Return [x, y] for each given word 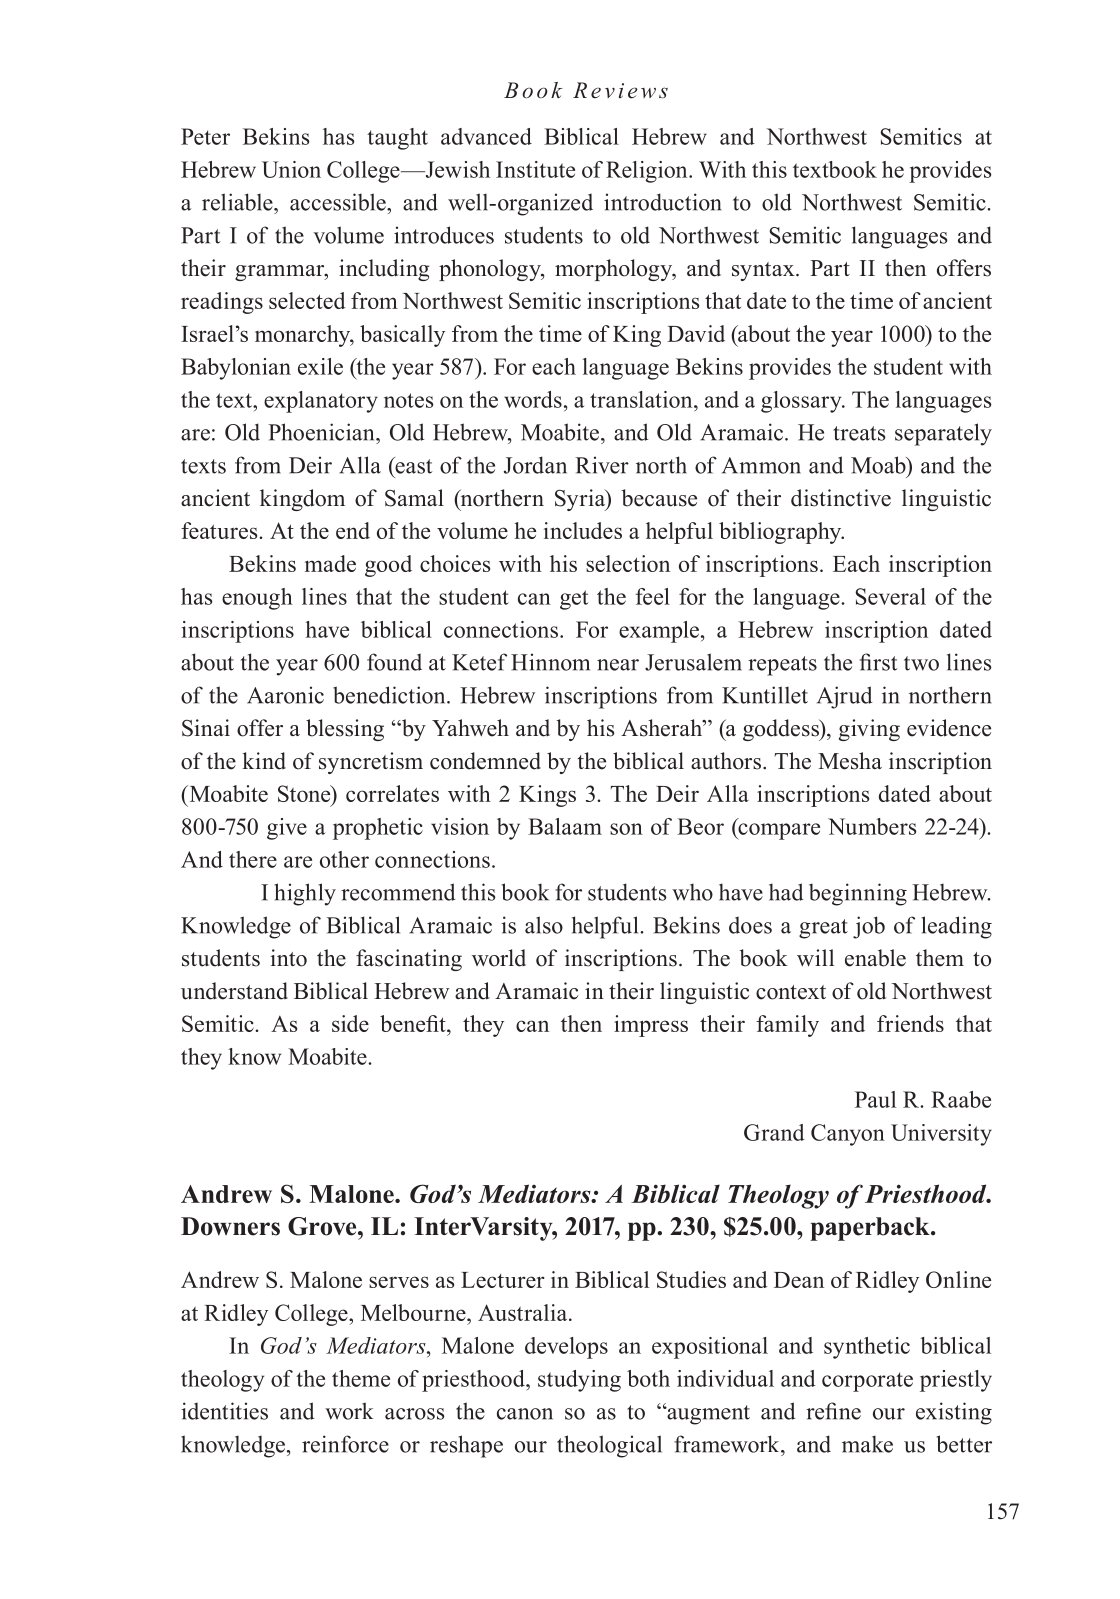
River [602, 465]
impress [651, 1026]
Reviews [620, 90]
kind [264, 761]
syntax [764, 271]
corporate [867, 1382]
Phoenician [322, 432]
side [350, 1023]
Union [291, 169]
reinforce [345, 1444]
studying [579, 1381]
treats [859, 433]
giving [869, 730]
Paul [875, 1099]
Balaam [565, 826]
